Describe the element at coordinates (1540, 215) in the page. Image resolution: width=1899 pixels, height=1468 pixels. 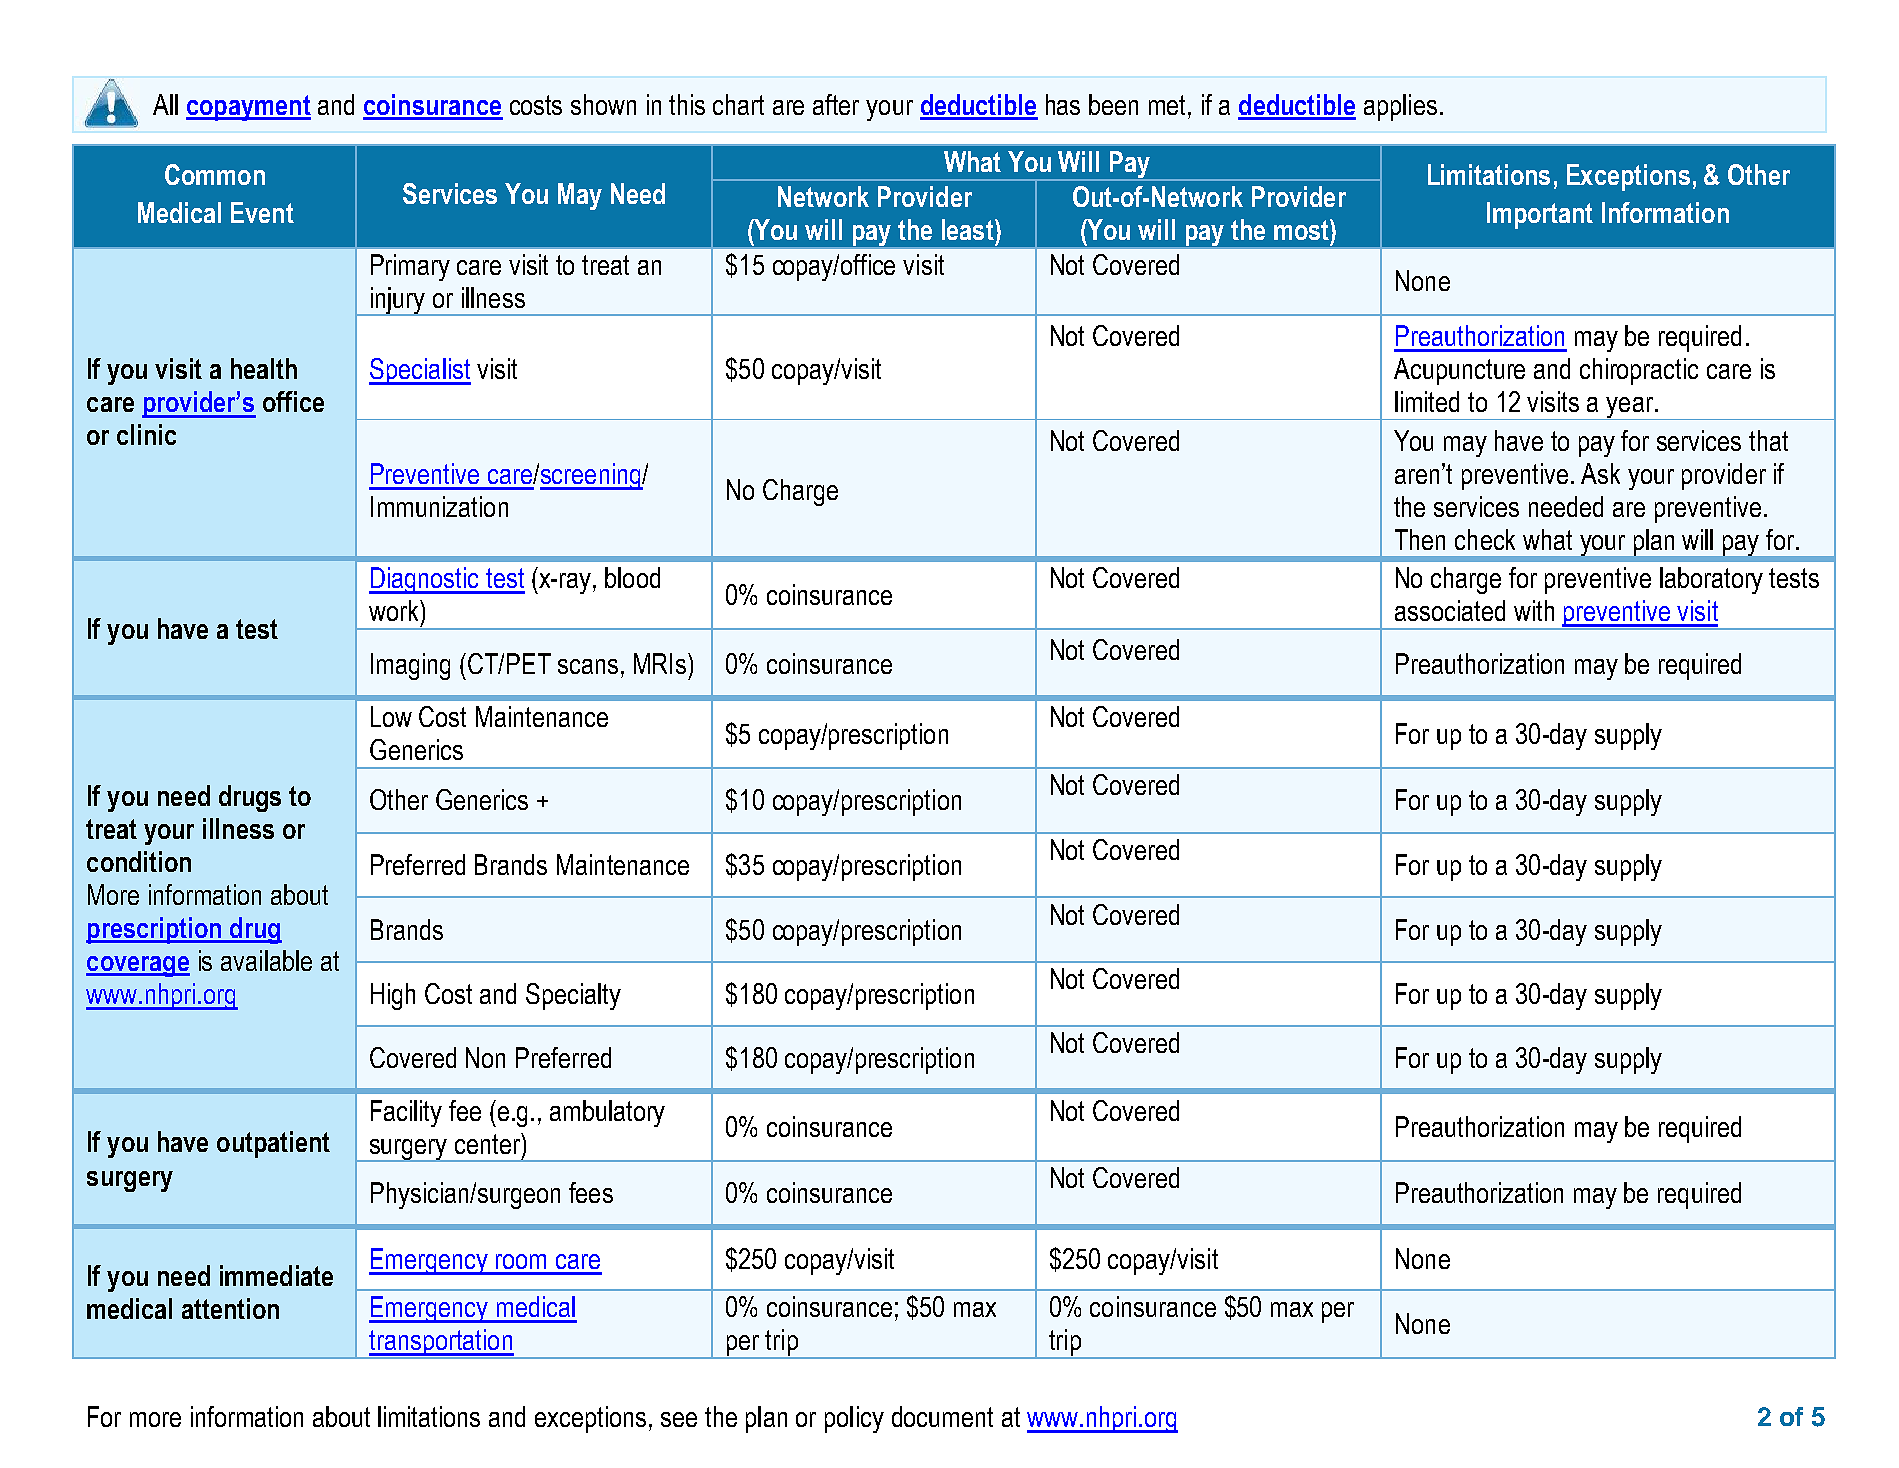
I see `Important` at that location.
